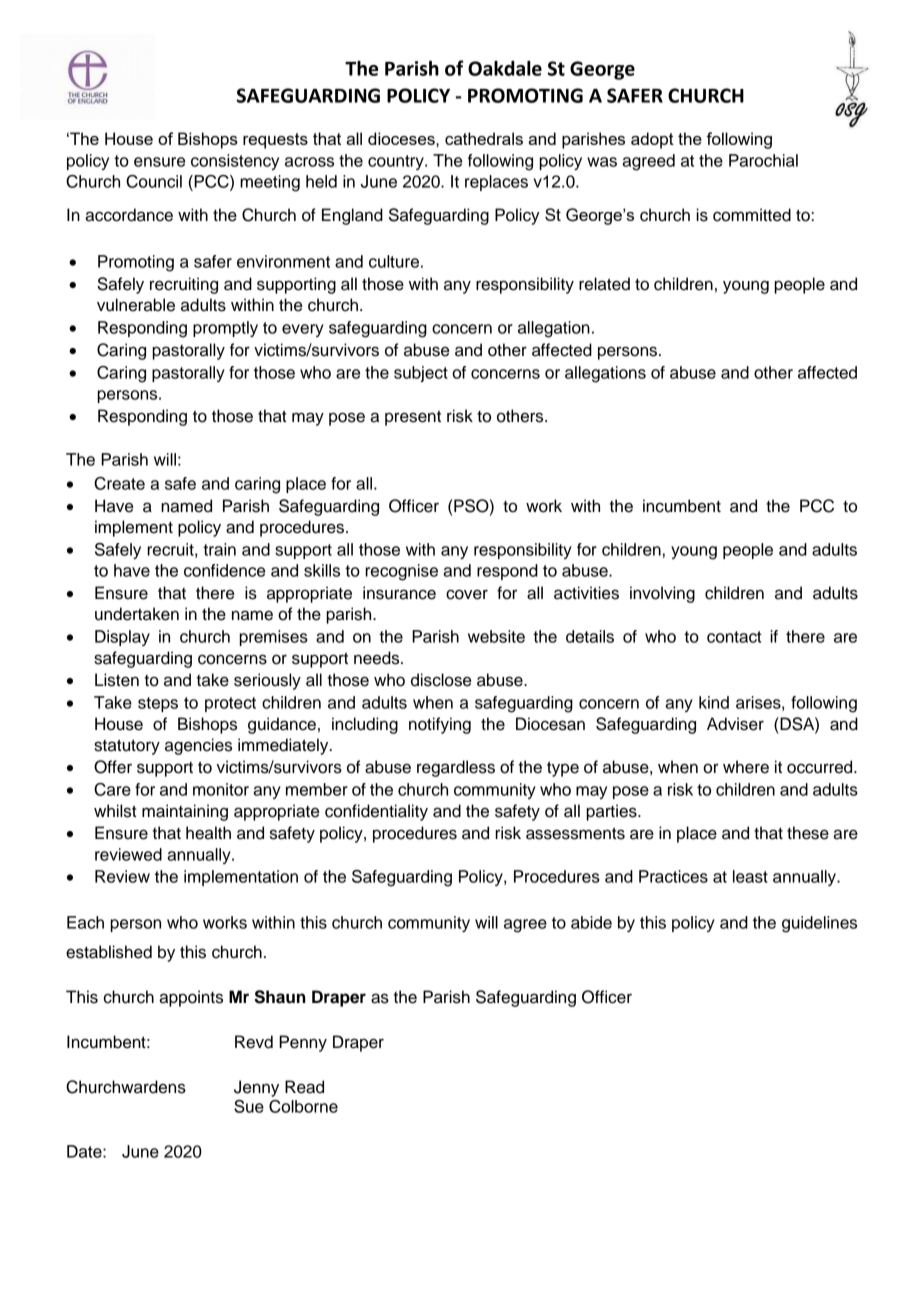  I want to click on cover, so click(467, 594).
